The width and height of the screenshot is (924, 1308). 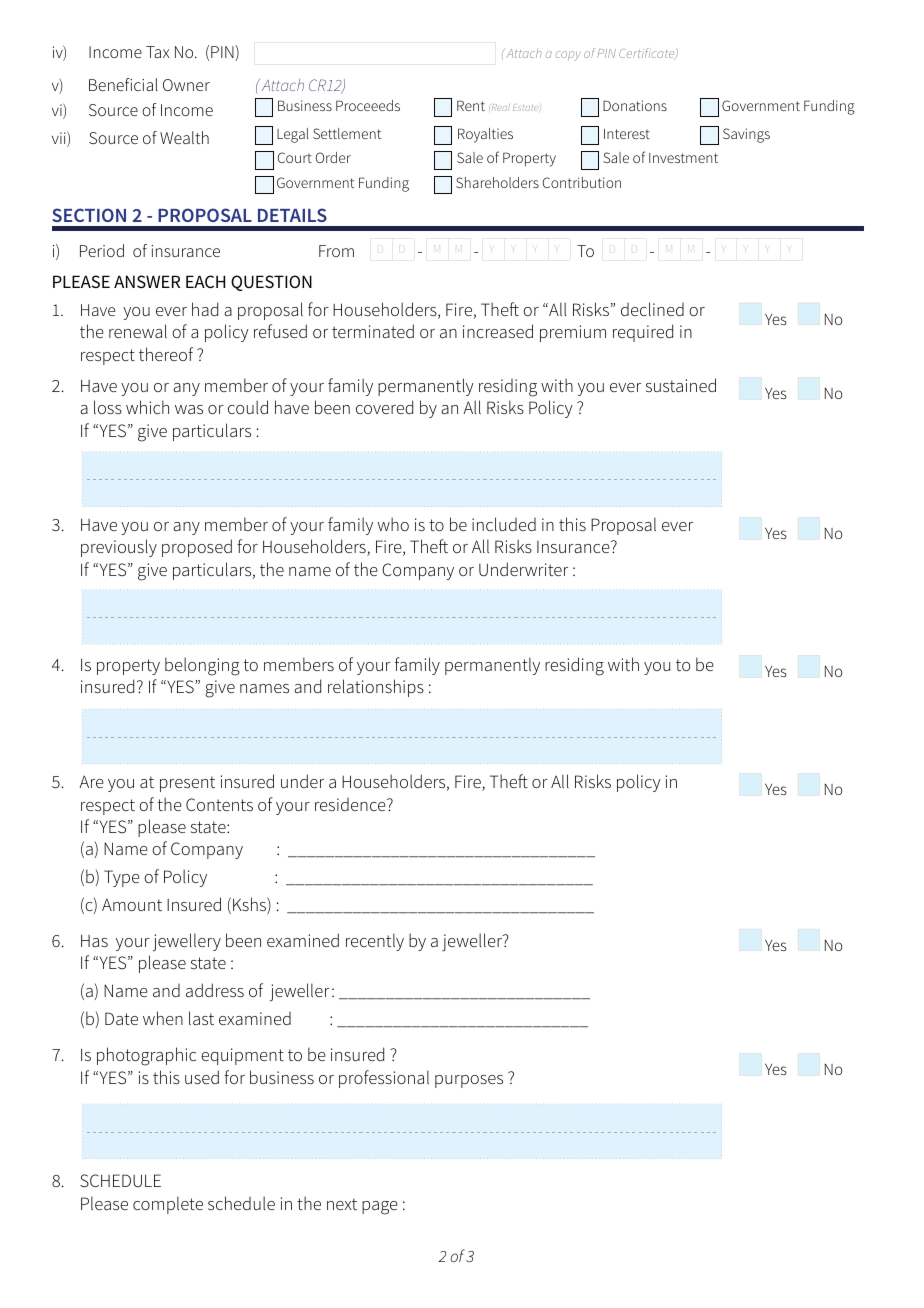 I want to click on relationships, so click(x=376, y=688).
